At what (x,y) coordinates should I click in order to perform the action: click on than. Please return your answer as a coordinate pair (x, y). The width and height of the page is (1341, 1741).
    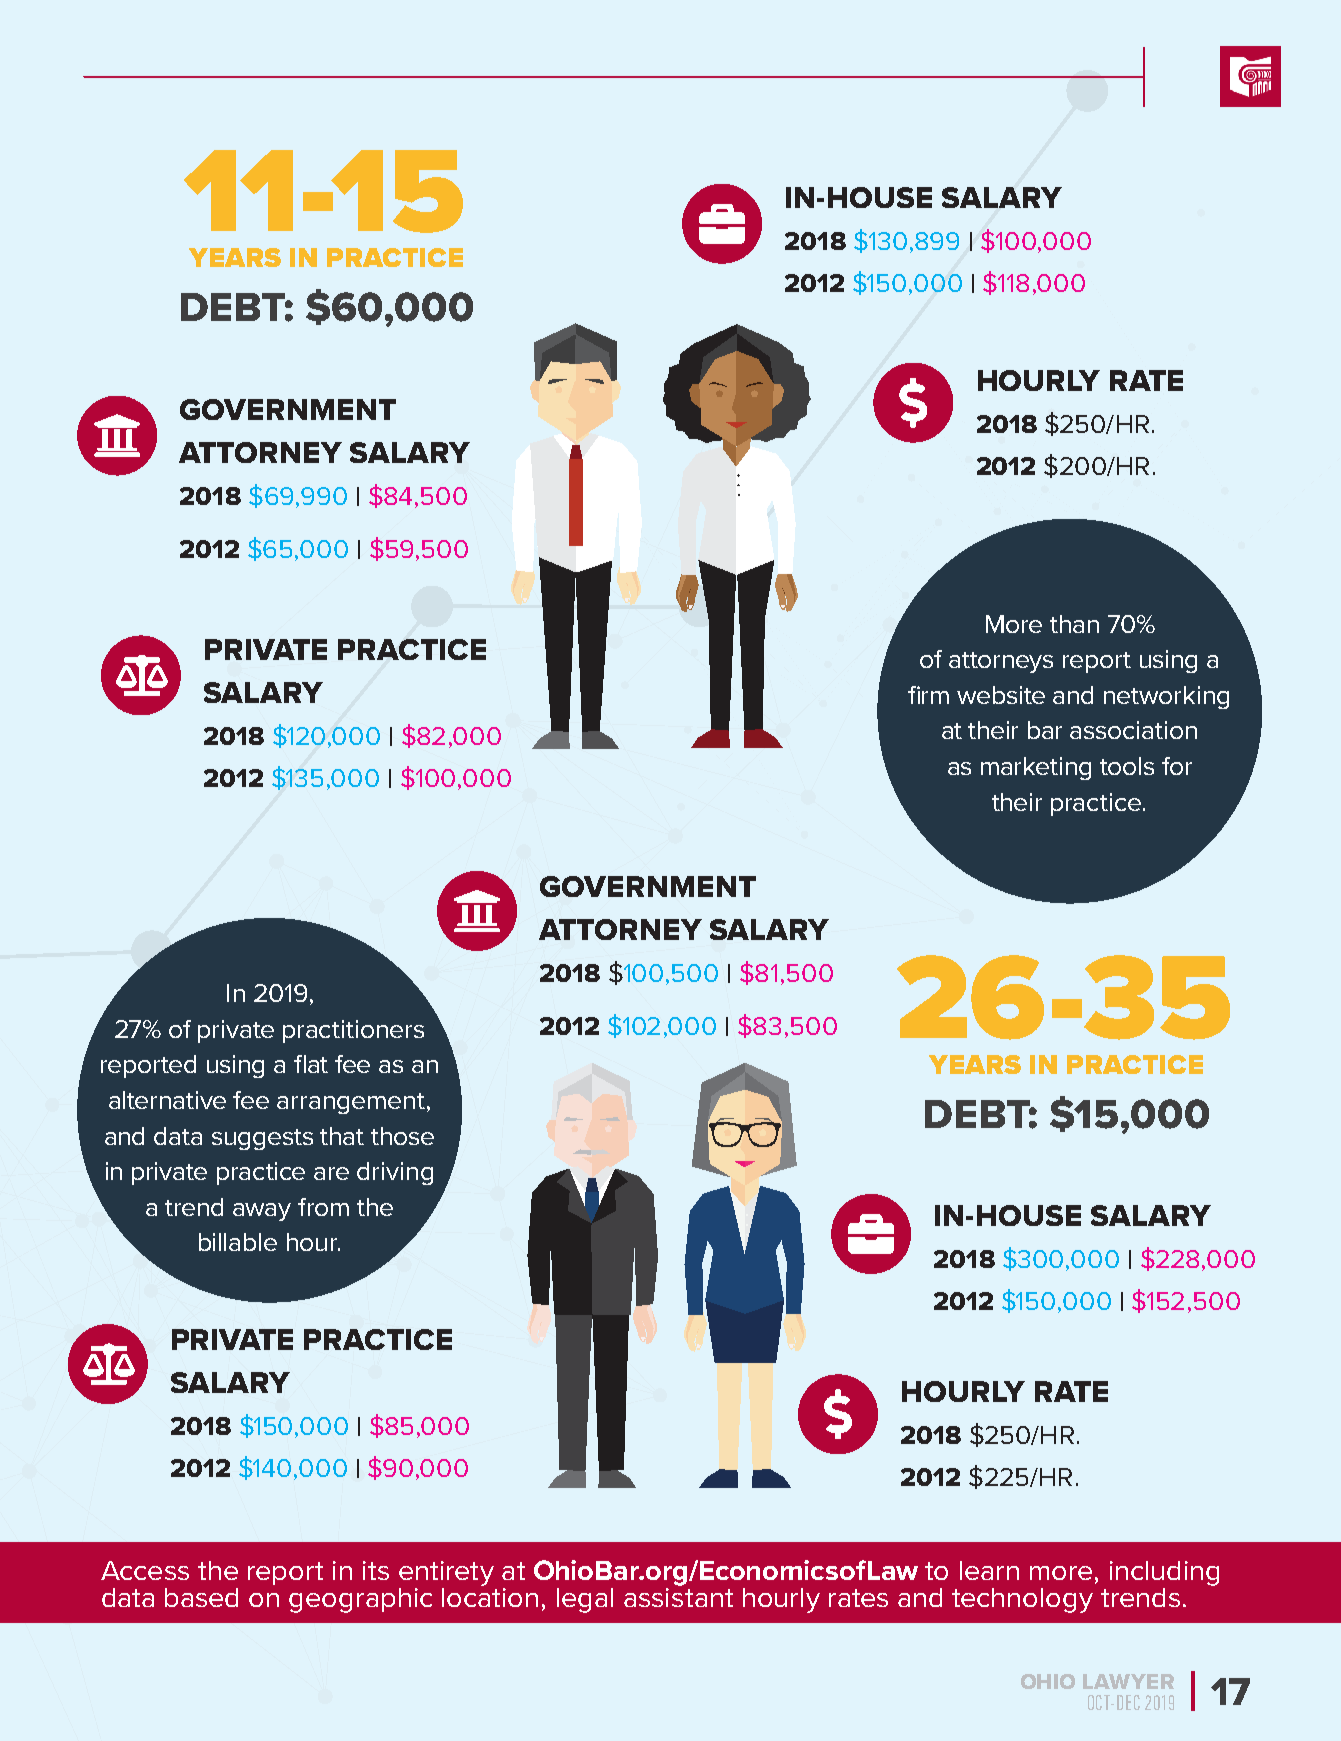
    Looking at the image, I should click on (1074, 624).
